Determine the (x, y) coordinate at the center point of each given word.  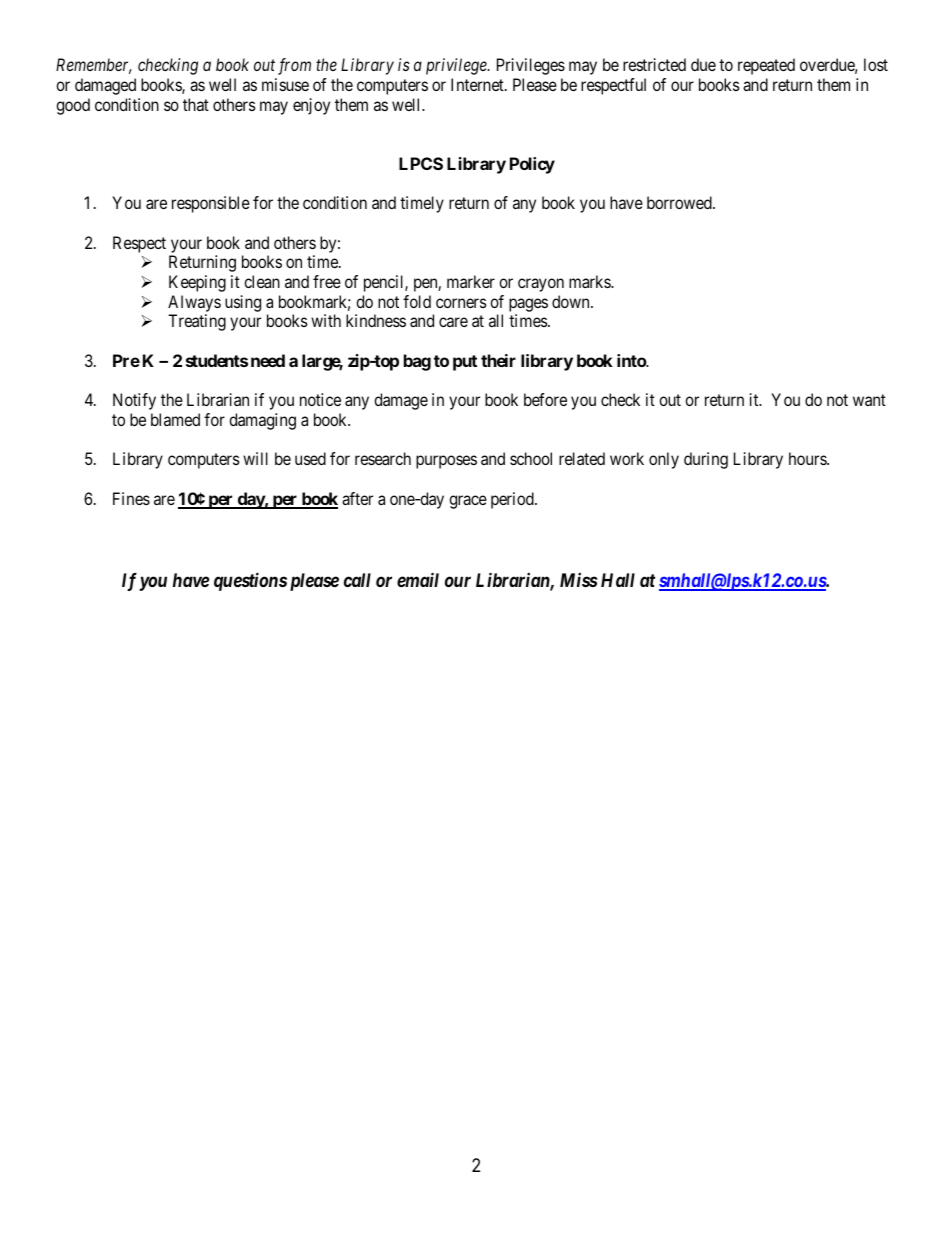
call (357, 580)
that (196, 104)
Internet (478, 84)
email (418, 579)
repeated (766, 66)
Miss (579, 580)
